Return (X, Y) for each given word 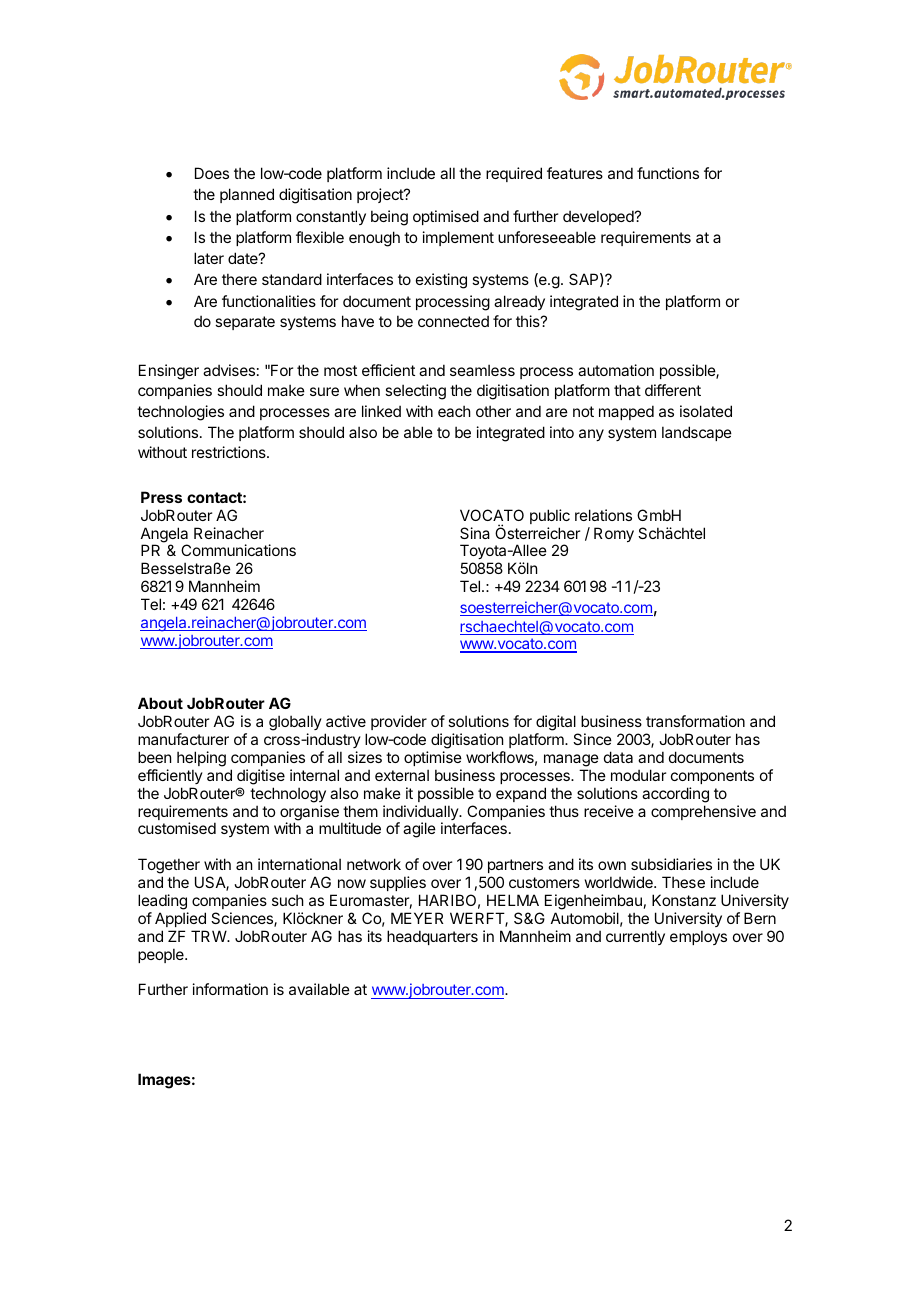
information (230, 989)
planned (247, 195)
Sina (475, 533)
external (402, 775)
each (454, 411)
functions (668, 173)
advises (229, 370)
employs (698, 937)
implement (458, 238)
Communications (238, 550)
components (712, 777)
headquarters (432, 937)
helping (201, 759)
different (673, 390)
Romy (614, 534)
